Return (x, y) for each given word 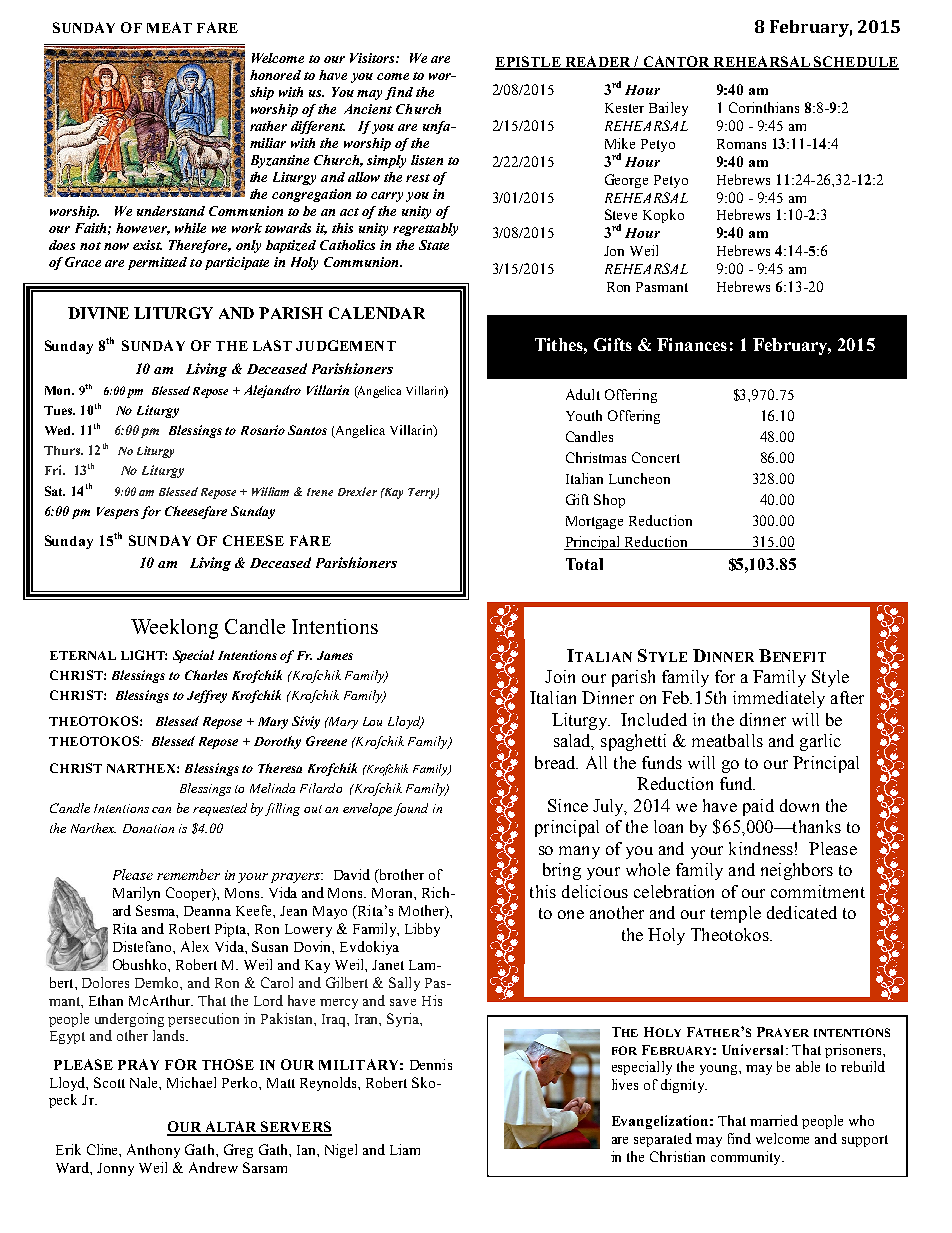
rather (268, 126)
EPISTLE (529, 62)
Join (560, 676)
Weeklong (174, 629)
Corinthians (764, 107)
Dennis (431, 1064)
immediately (779, 699)
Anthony (153, 1151)
